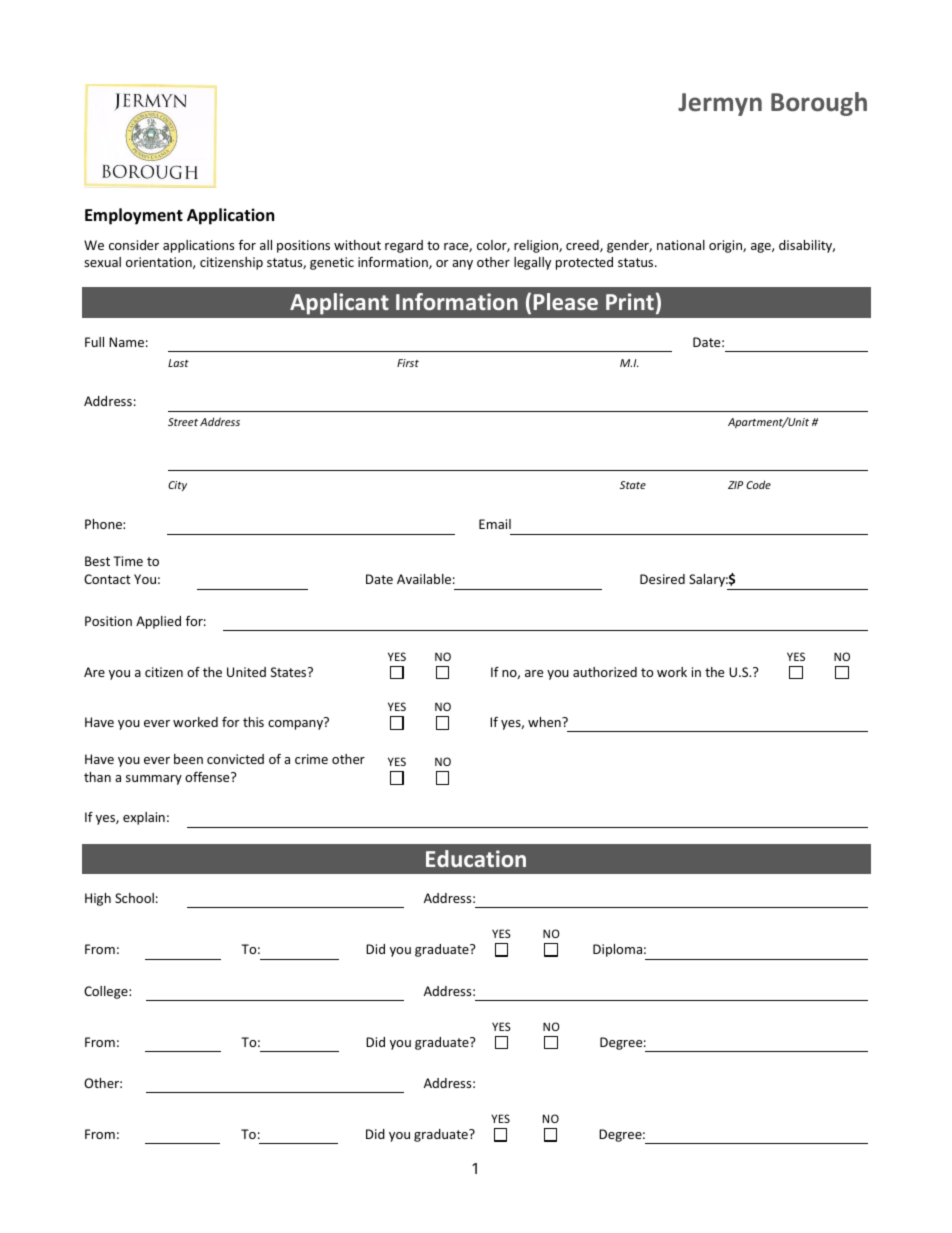 The width and height of the document is (952, 1233). I want to click on First, so click(408, 363).
